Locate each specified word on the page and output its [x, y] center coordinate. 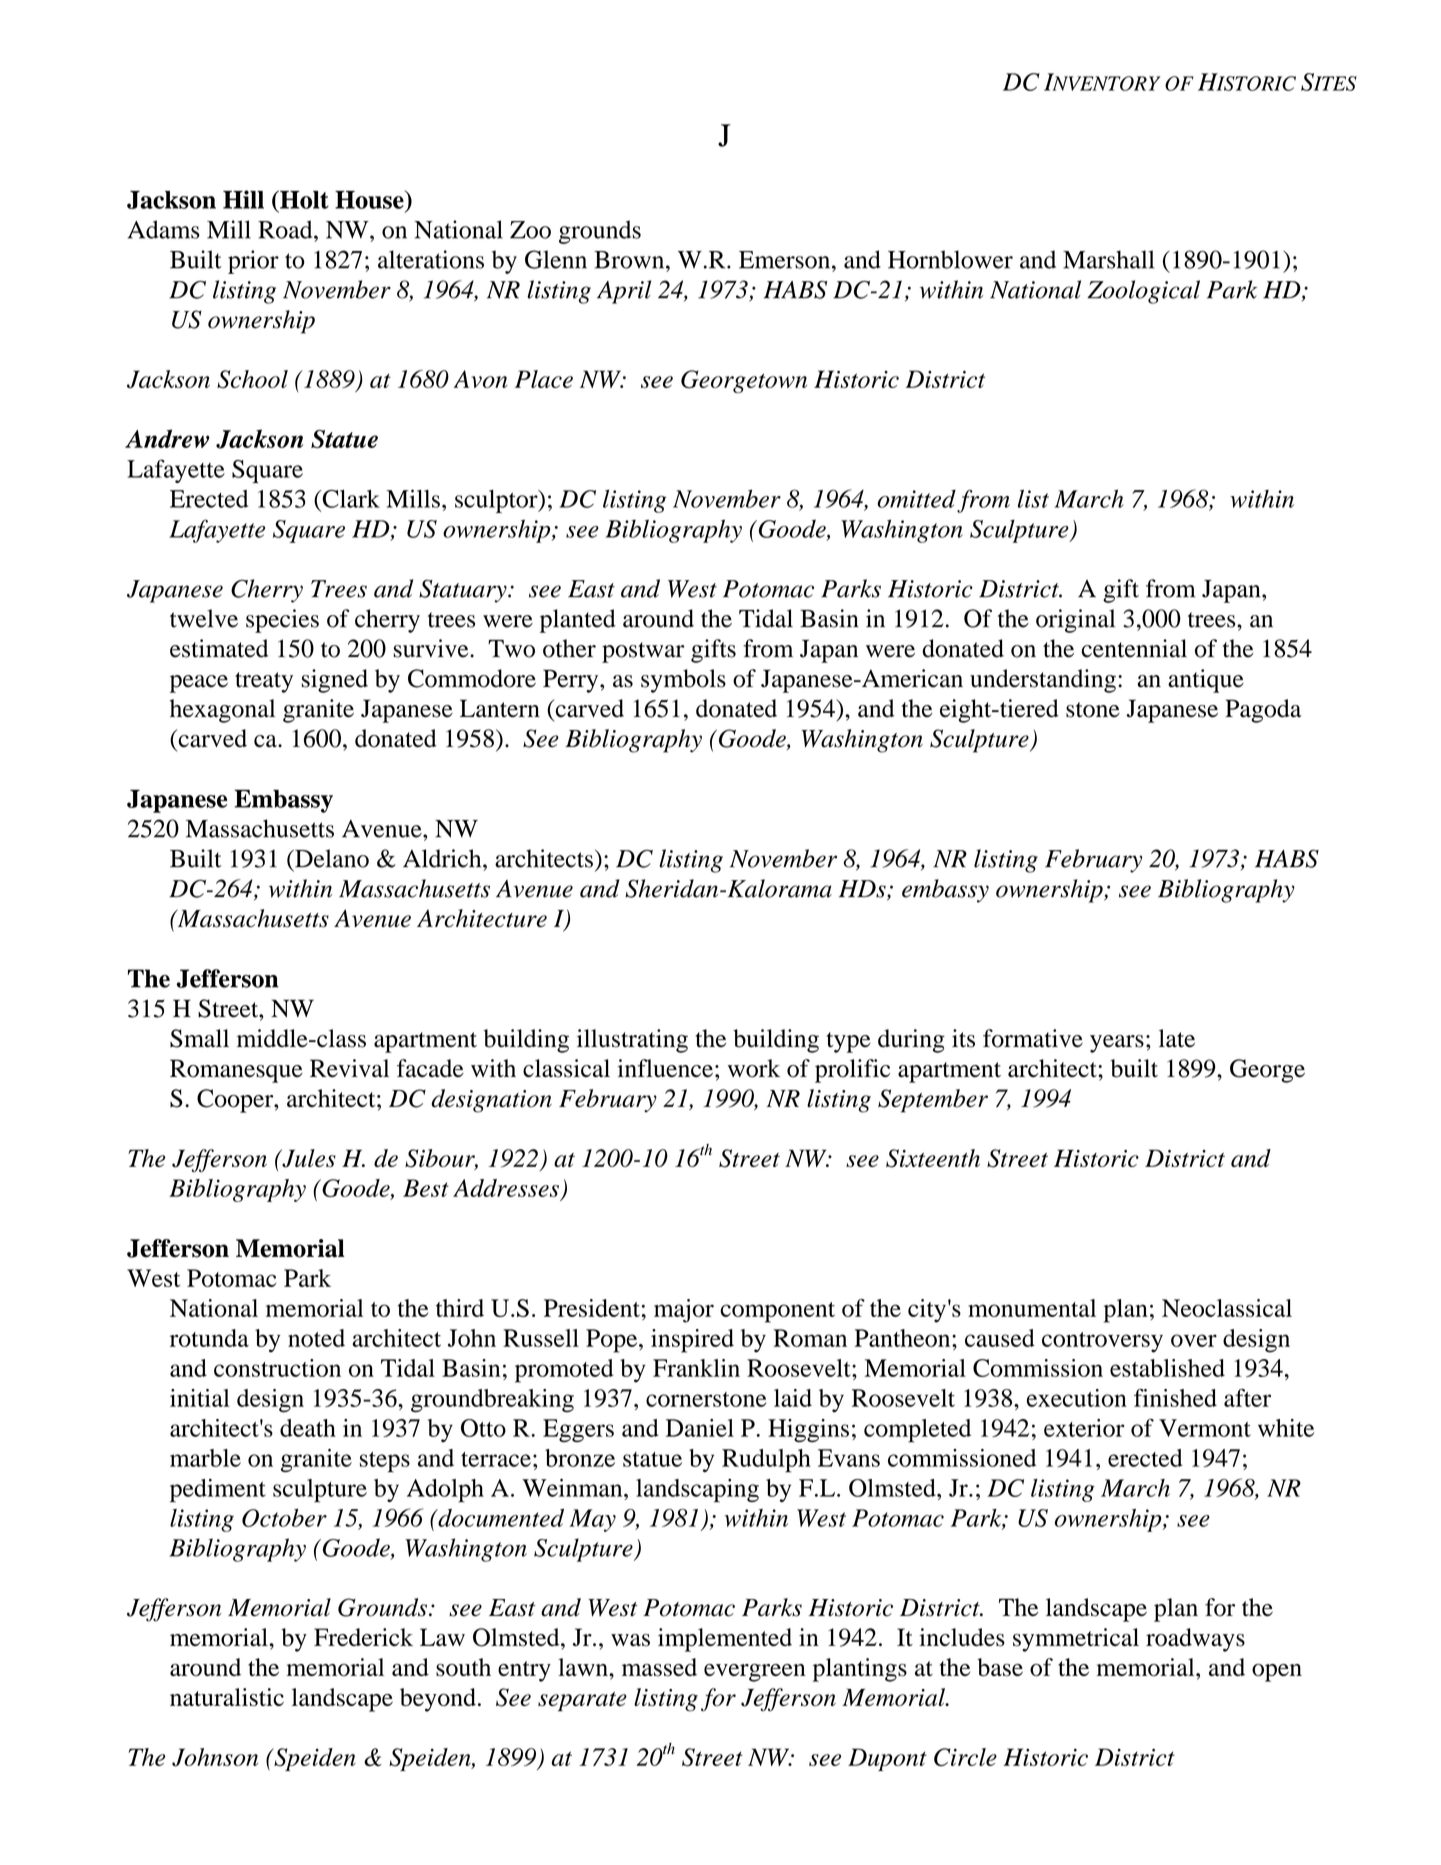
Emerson [786, 260]
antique [1206, 681]
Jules [308, 1158]
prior [253, 262]
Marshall [1108, 259]
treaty [264, 682]
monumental [1032, 1308]
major [684, 1311]
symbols [683, 681]
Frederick [363, 1637]
